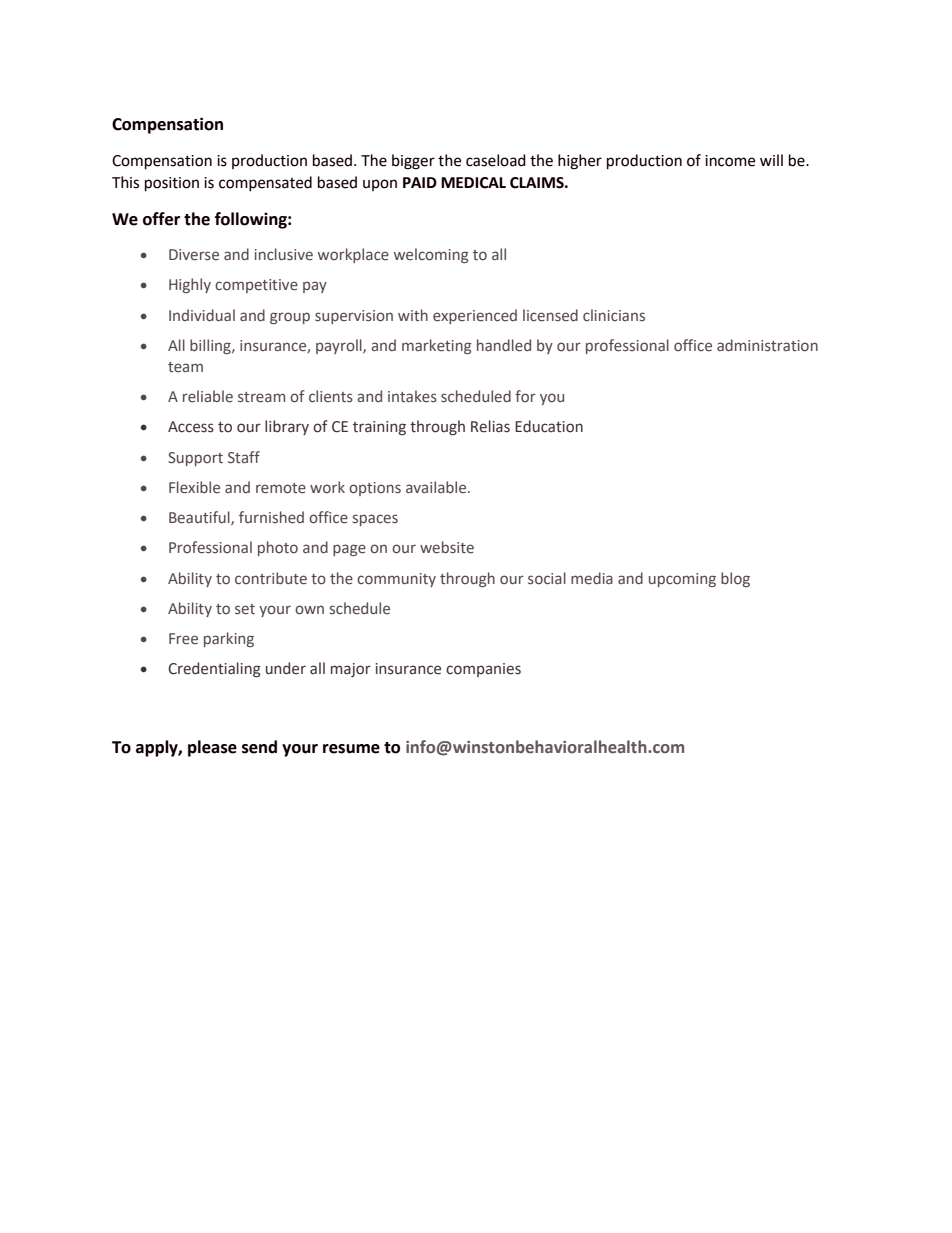 The width and height of the page is (952, 1233). Describe the element at coordinates (473, 183) in the page. I see `MEDICAL` at that location.
